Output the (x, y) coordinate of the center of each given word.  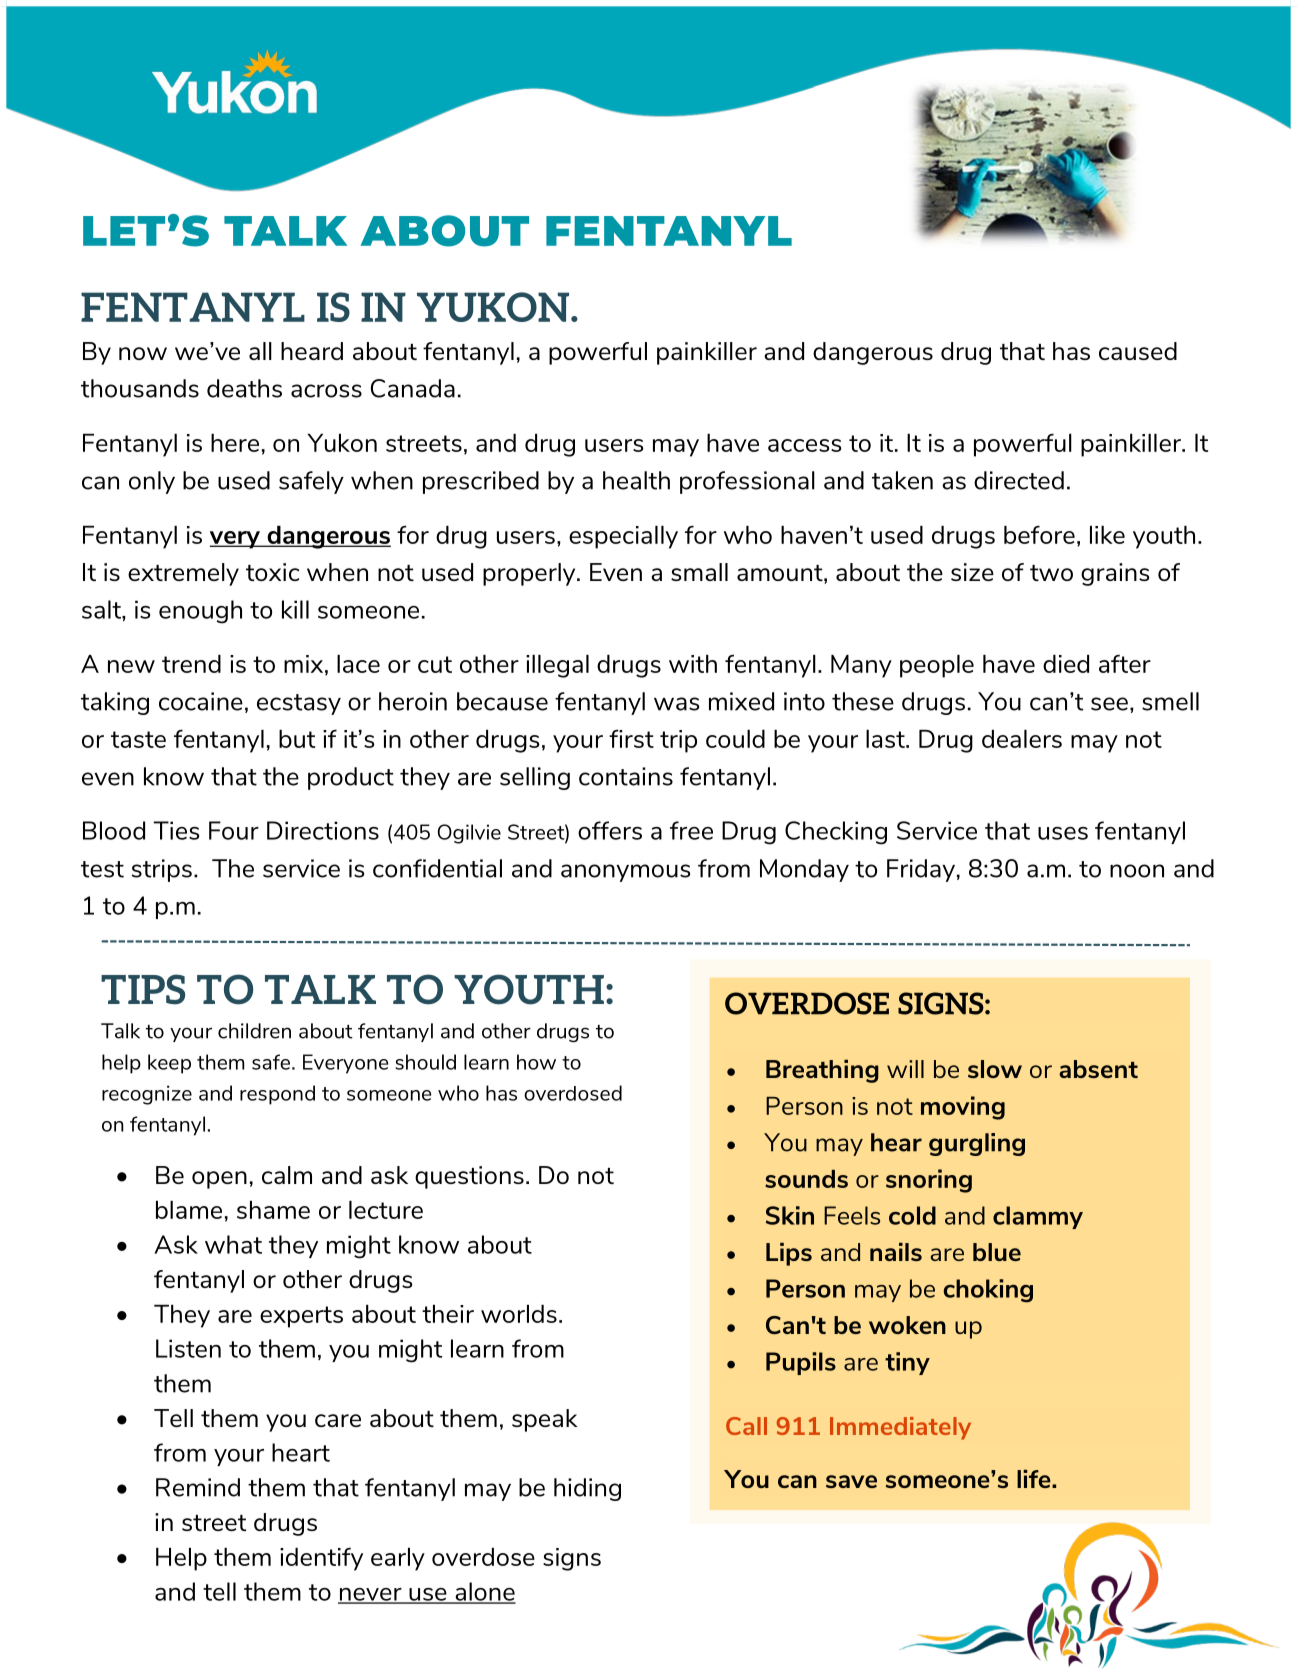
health (636, 480)
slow (995, 1069)
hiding (587, 1489)
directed (1019, 480)
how (536, 1062)
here (235, 443)
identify (321, 1559)
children (254, 1031)
